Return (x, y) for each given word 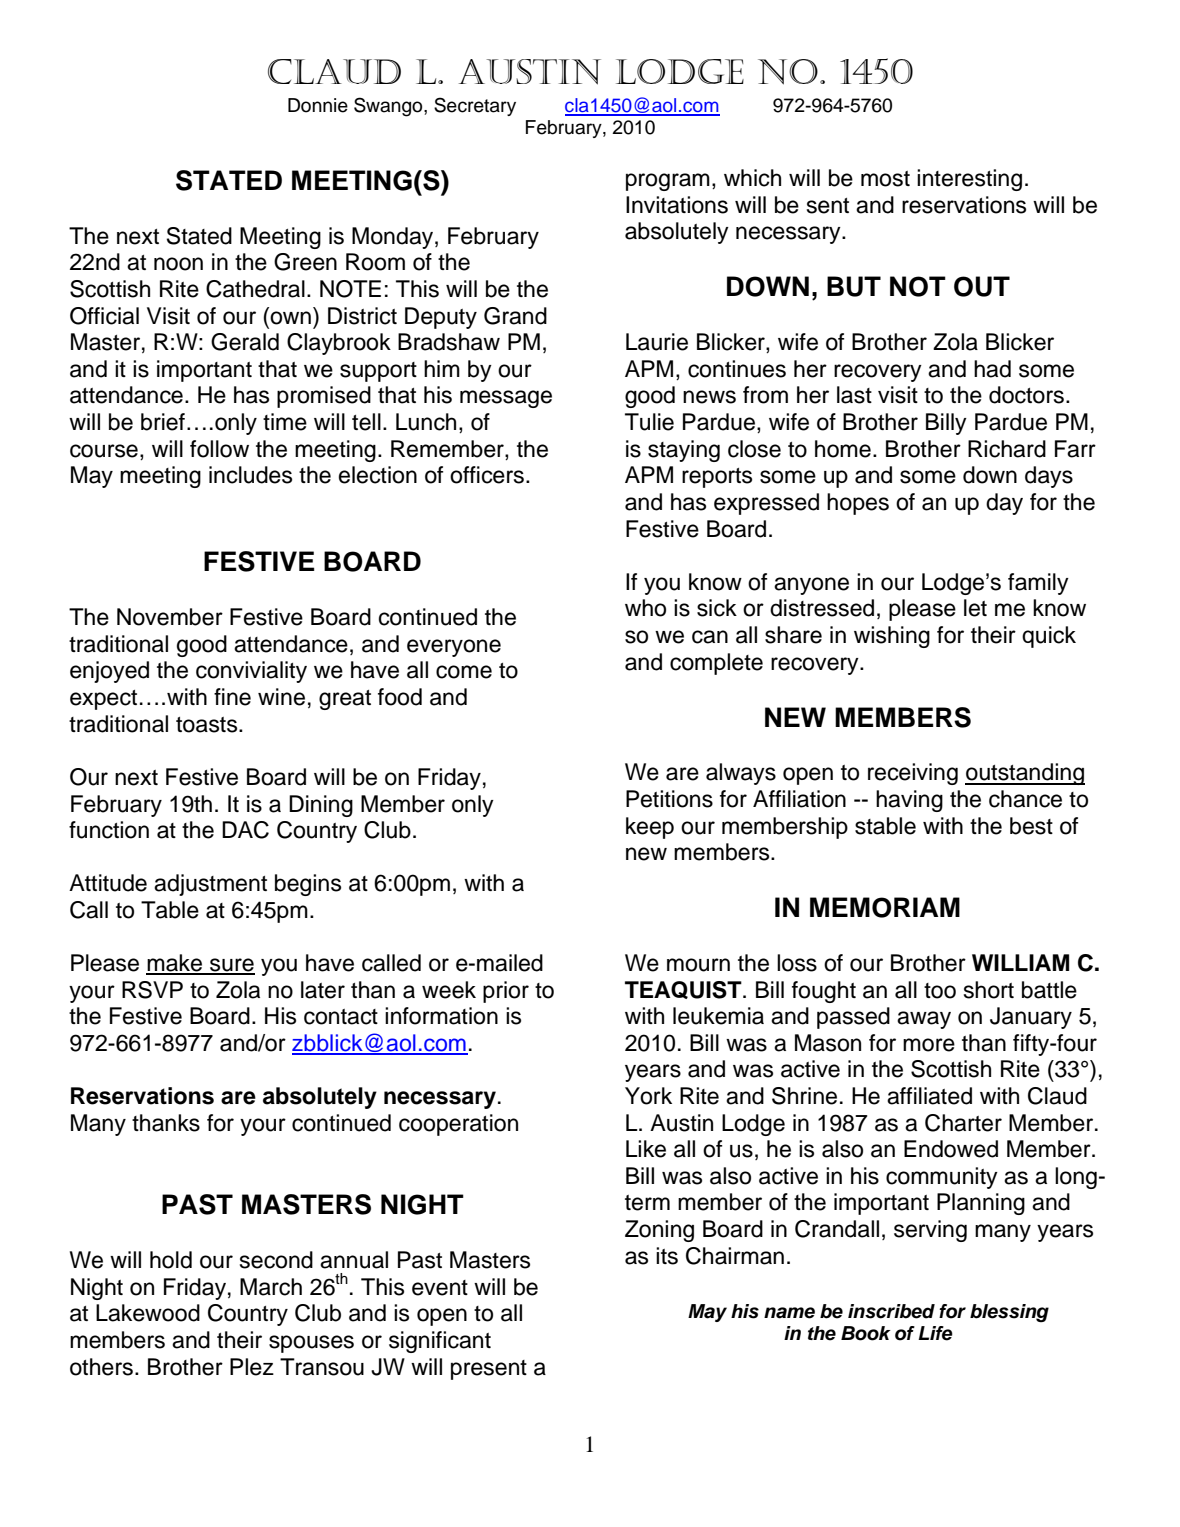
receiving (913, 774)
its (667, 1256)
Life (935, 1333)
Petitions (669, 799)
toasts (208, 725)
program (668, 182)
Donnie (318, 105)
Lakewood (148, 1313)
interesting (969, 180)
